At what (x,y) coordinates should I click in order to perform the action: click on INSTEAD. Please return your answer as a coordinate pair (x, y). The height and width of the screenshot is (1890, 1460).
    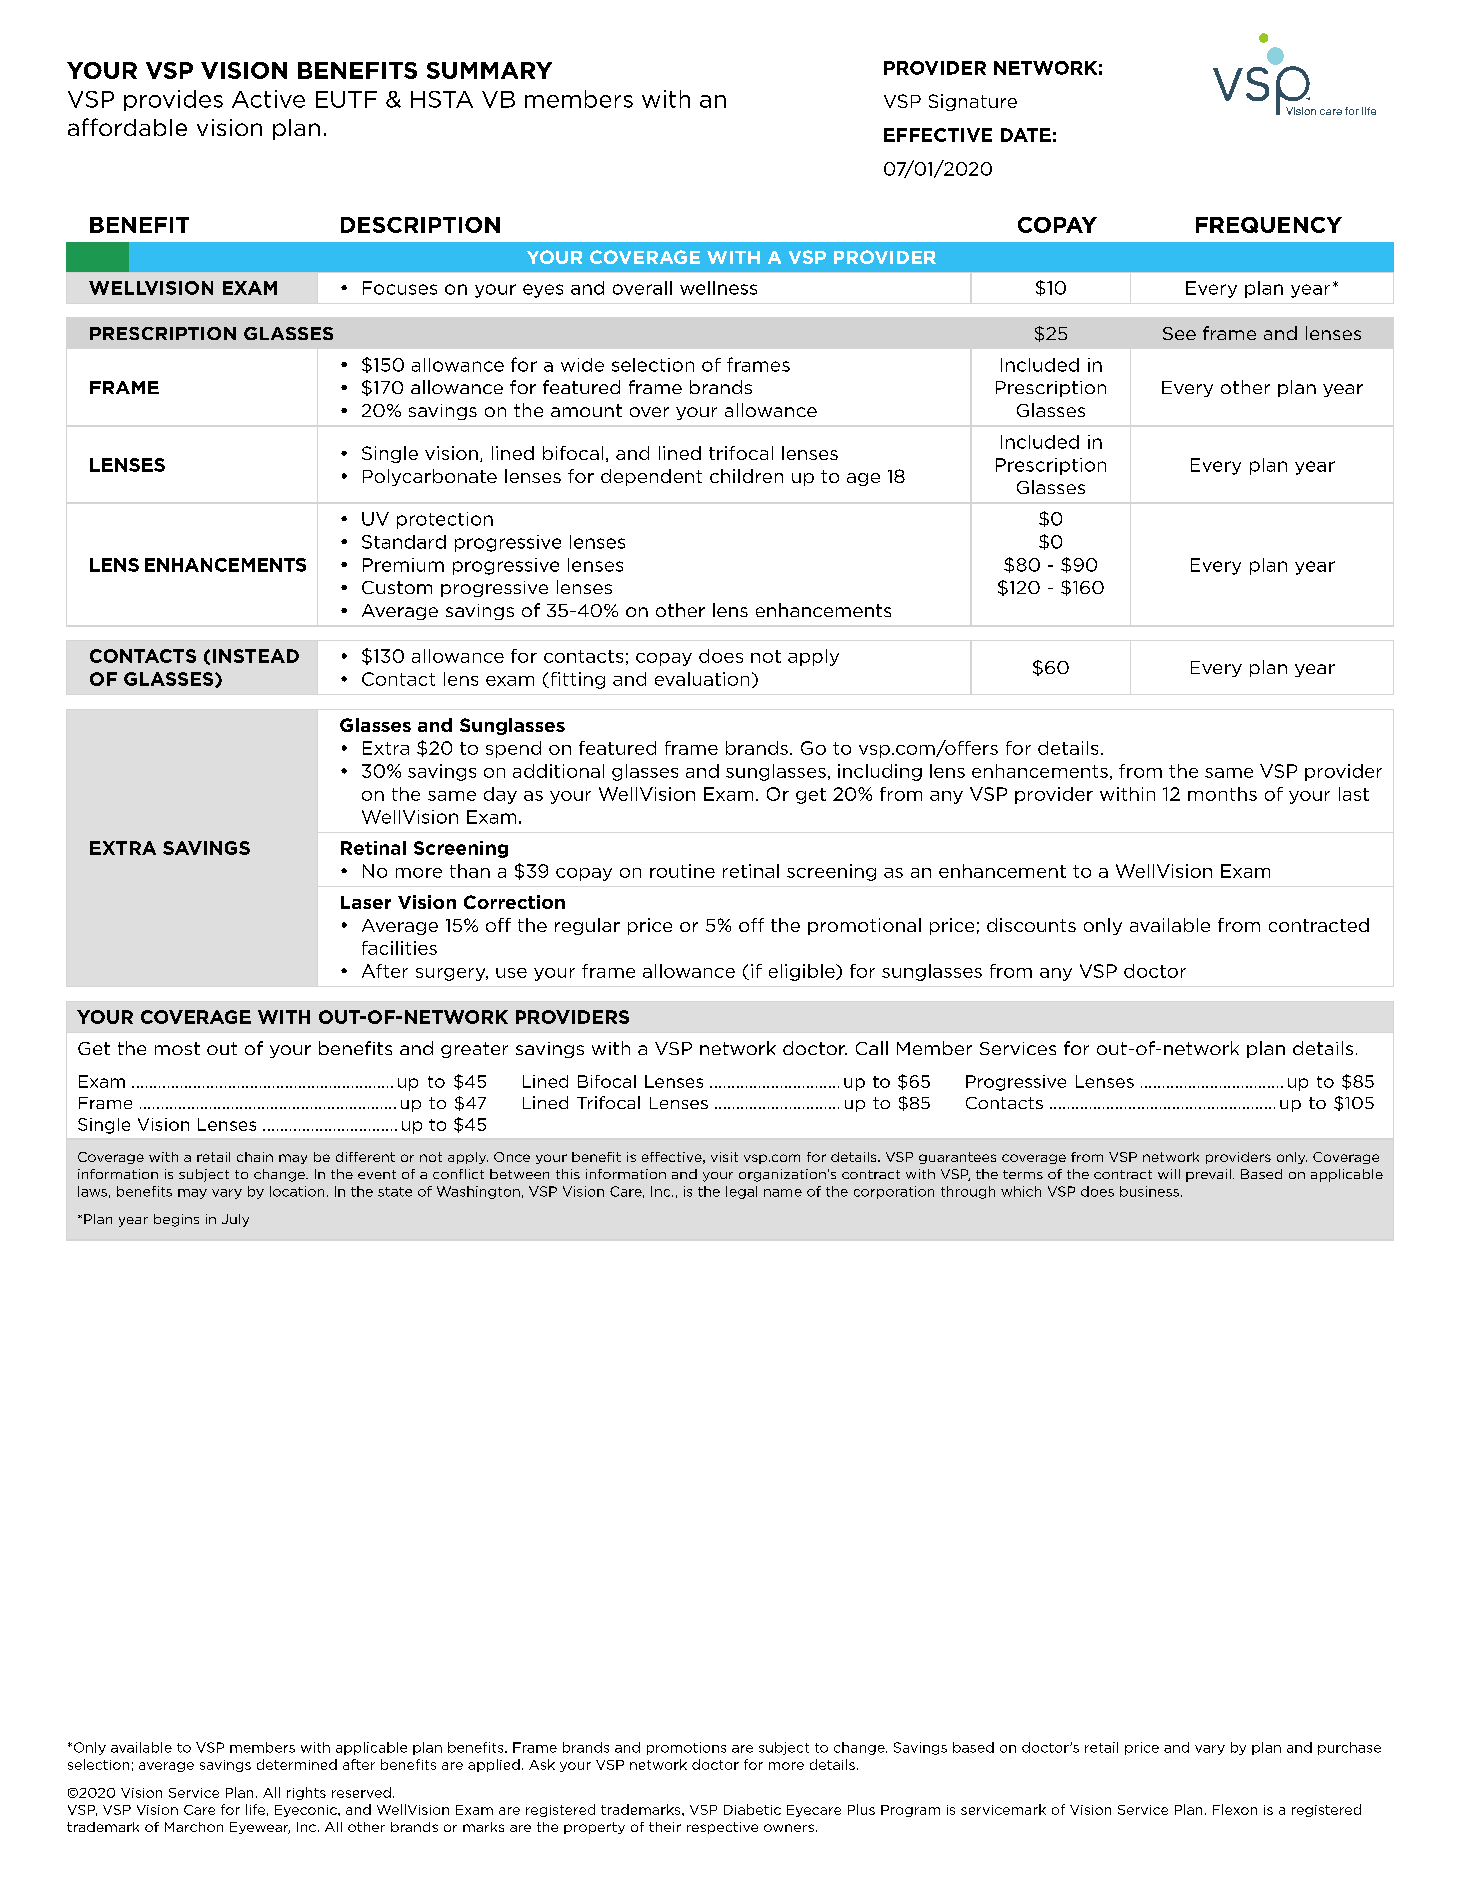
    Looking at the image, I should click on (256, 656).
